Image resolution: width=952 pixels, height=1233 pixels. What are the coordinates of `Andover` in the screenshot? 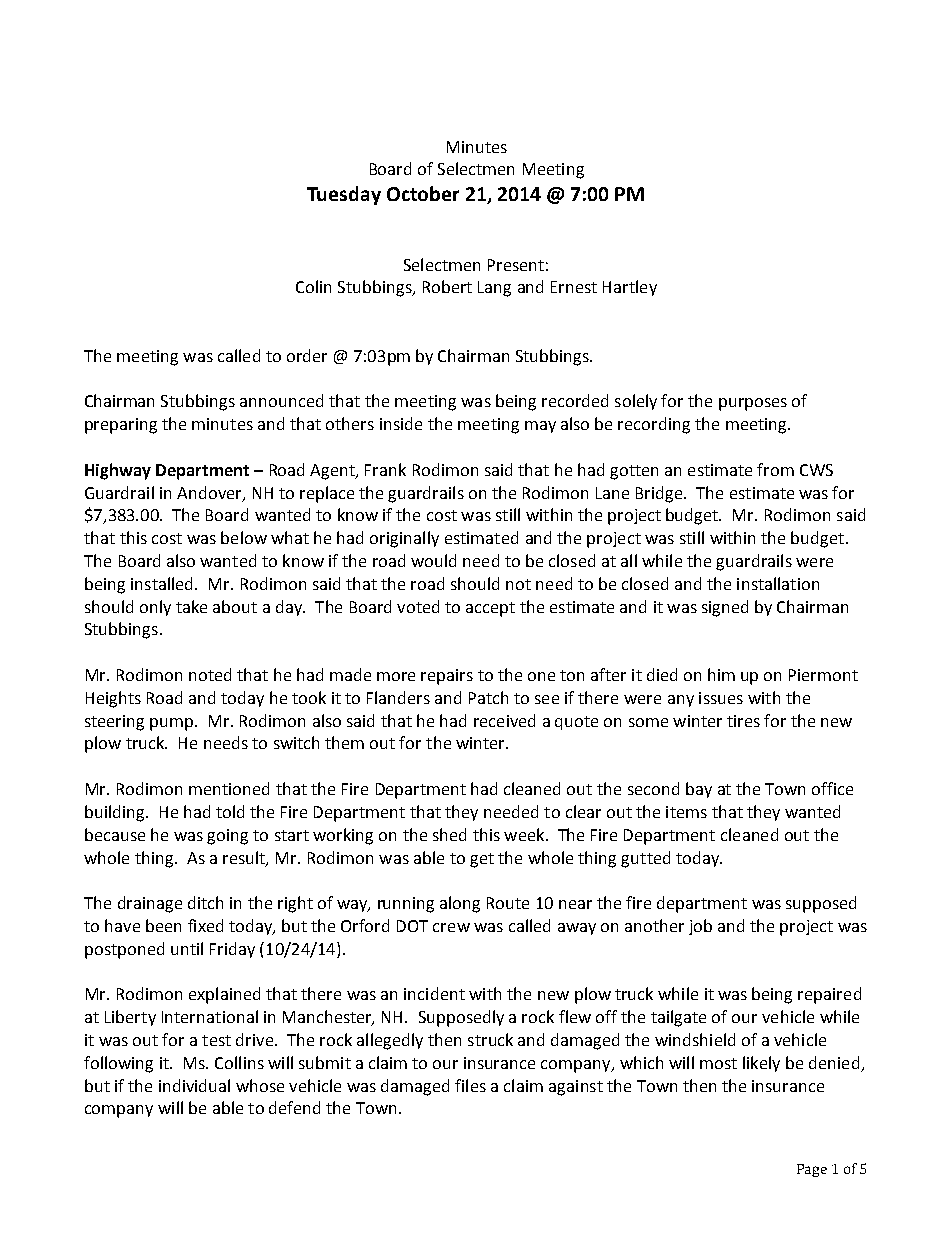 It's located at (210, 493).
